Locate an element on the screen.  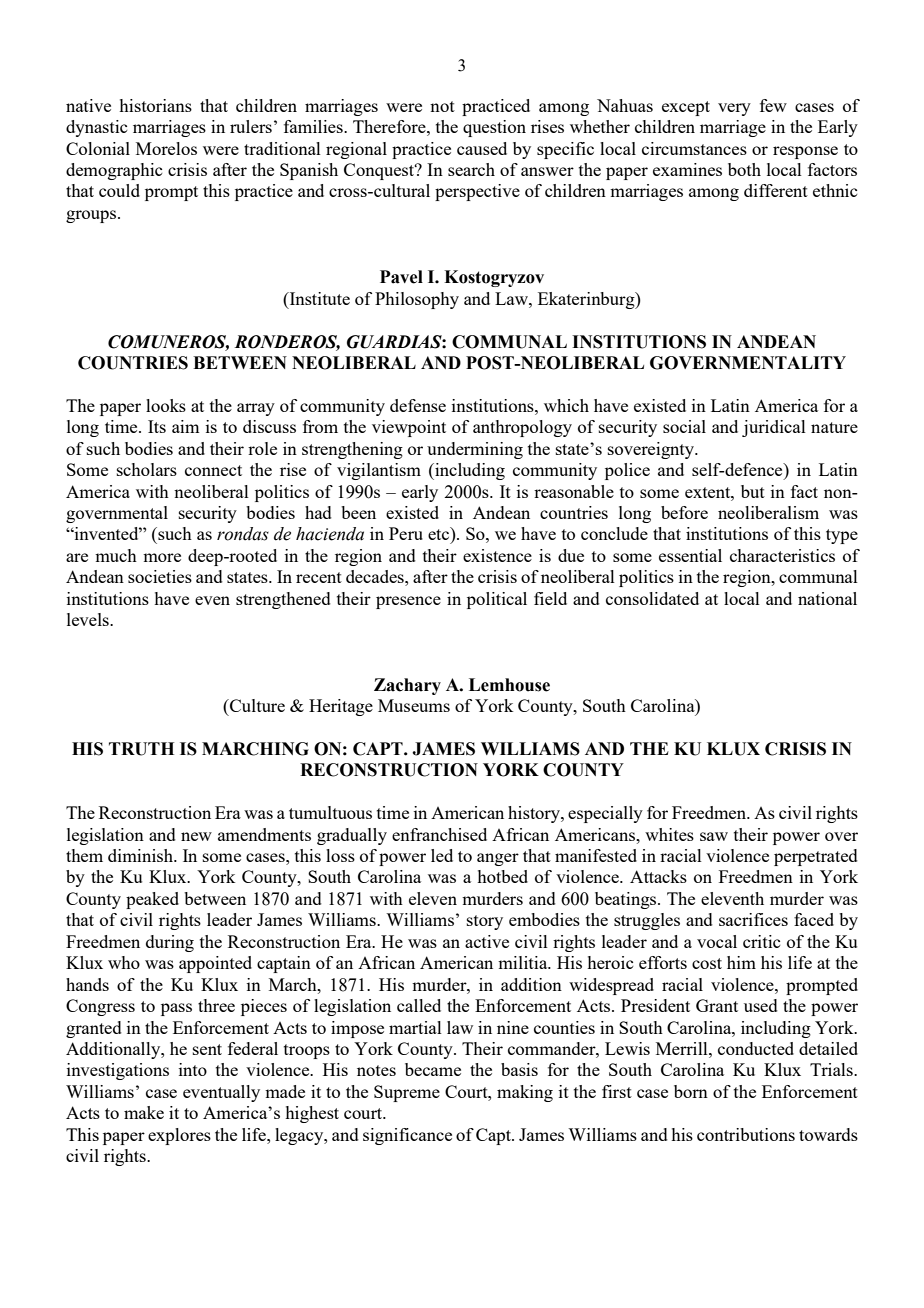
political is located at coordinates (497, 600).
